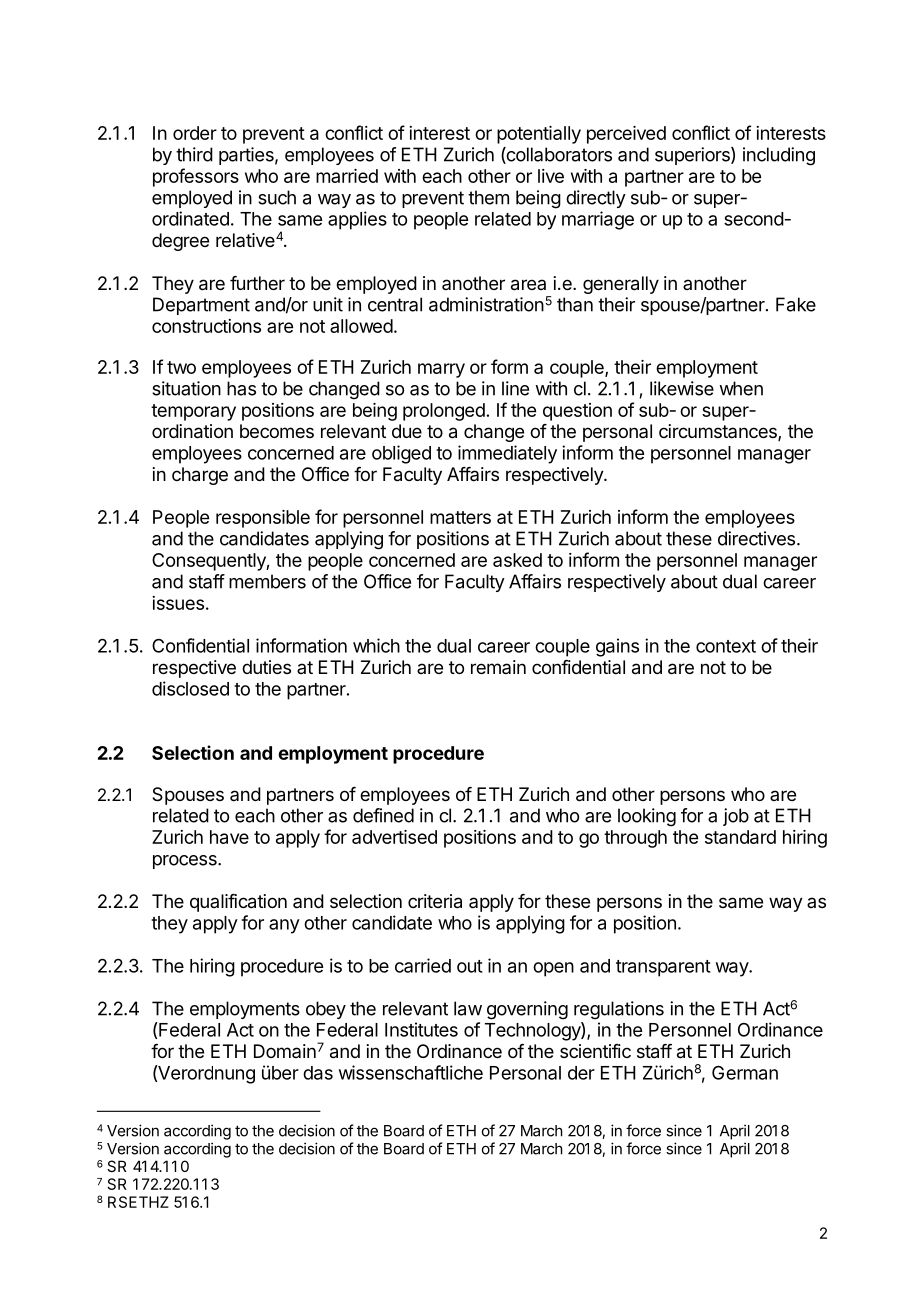  What do you see at coordinates (719, 432) in the page?
I see `circumstances` at bounding box center [719, 432].
